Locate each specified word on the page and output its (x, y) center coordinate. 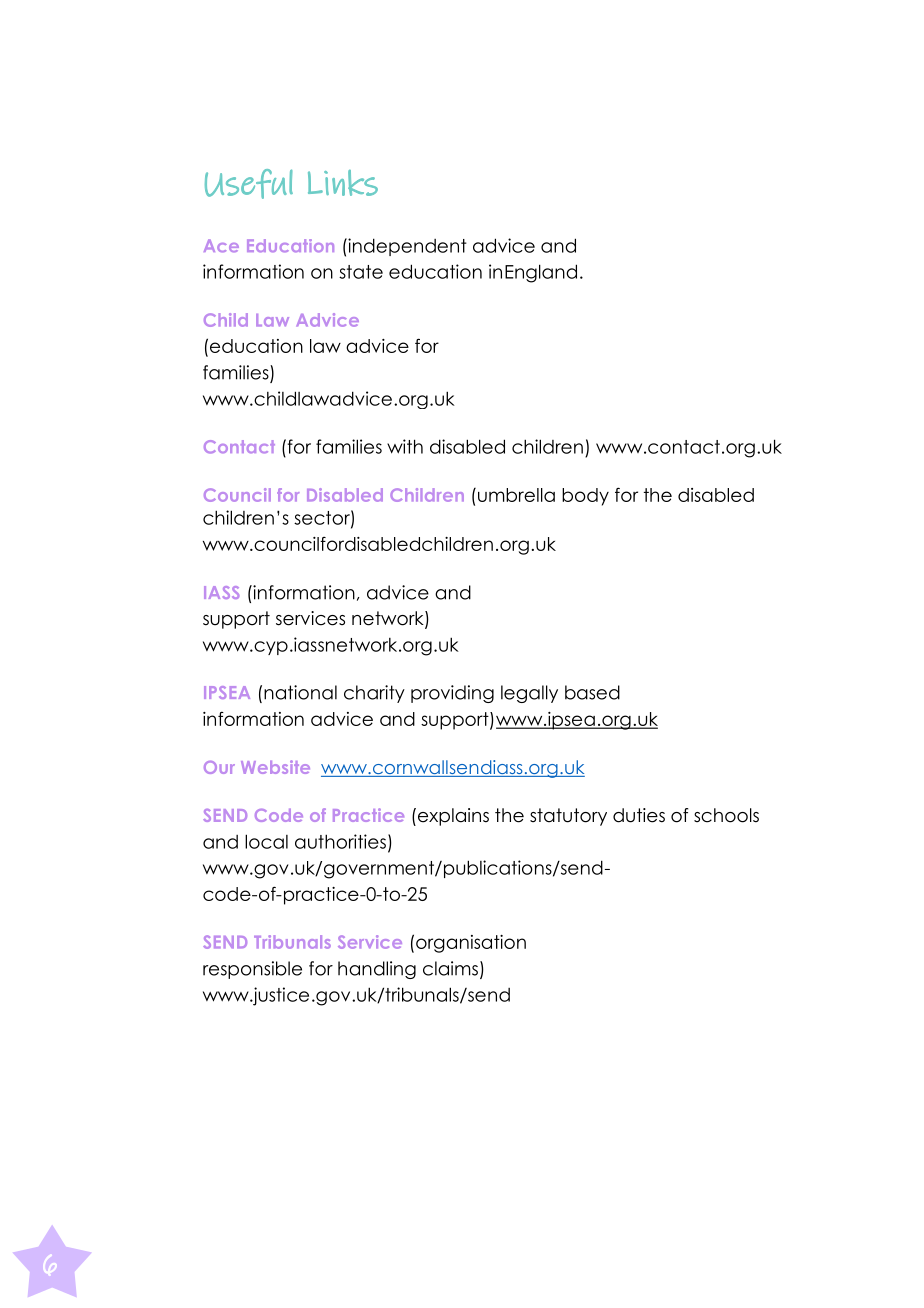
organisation (471, 944)
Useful (249, 184)
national (300, 692)
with (405, 446)
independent (406, 247)
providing (452, 694)
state (361, 272)
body (585, 497)
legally (529, 694)
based (592, 692)
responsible (252, 970)
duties (639, 815)
